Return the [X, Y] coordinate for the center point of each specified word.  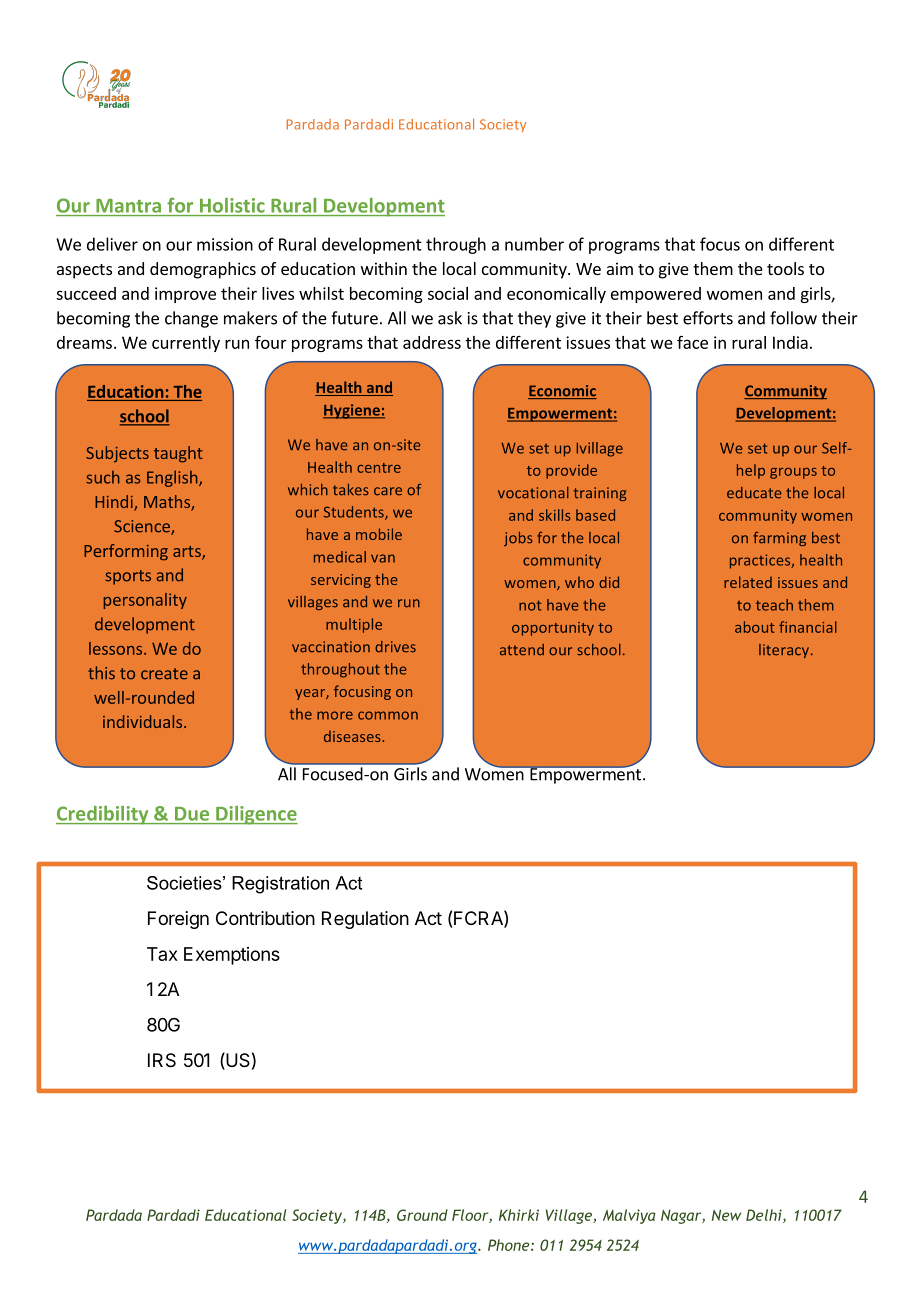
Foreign [178, 920]
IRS [162, 1060]
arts [188, 553]
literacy [785, 651]
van [383, 558]
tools [785, 268]
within [384, 268]
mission [225, 244]
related [748, 582]
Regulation [365, 920]
